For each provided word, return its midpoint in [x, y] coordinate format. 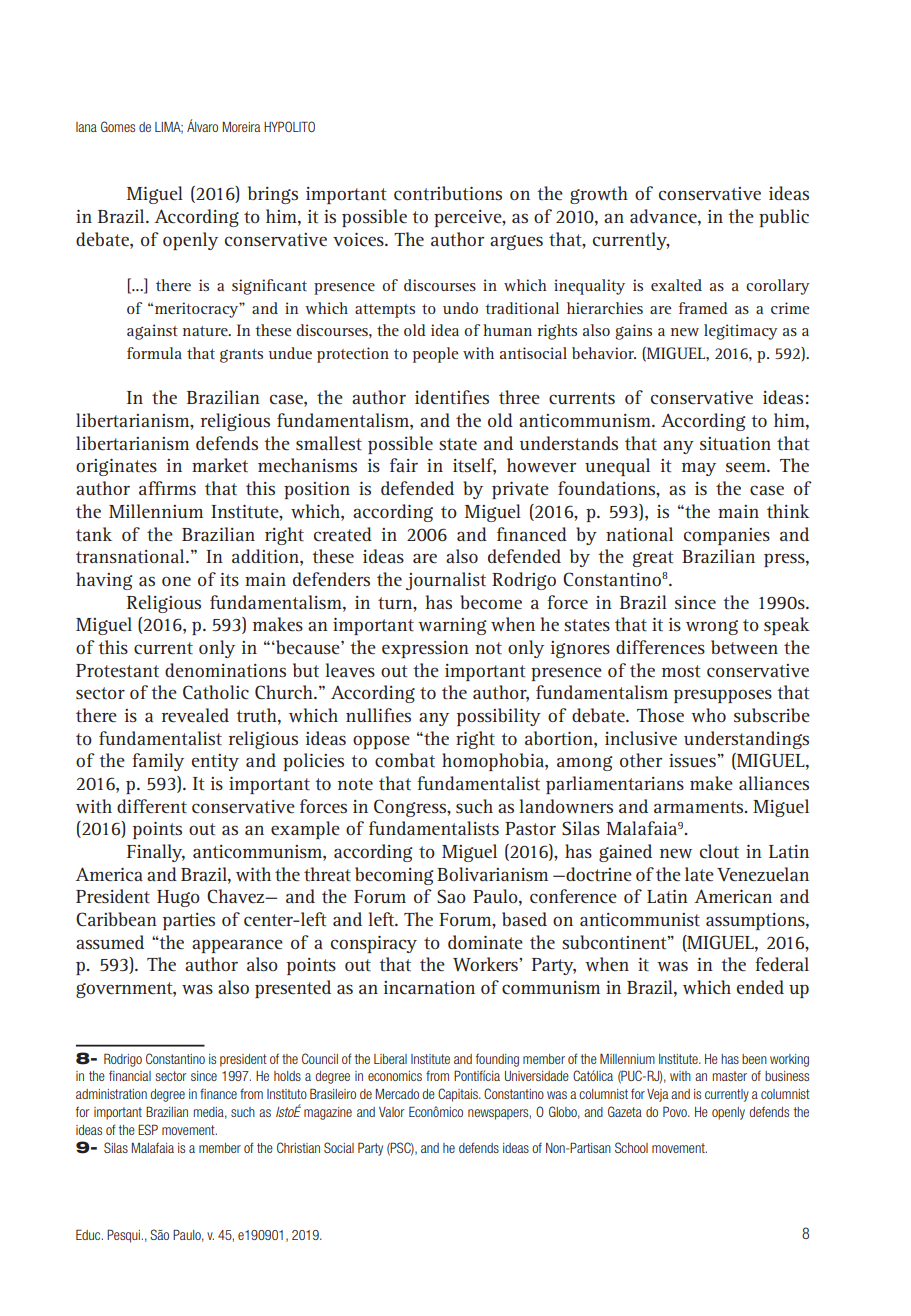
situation [735, 443]
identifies [452, 397]
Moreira [241, 127]
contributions [448, 193]
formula [154, 353]
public [784, 218]
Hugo [178, 898]
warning [452, 626]
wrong [712, 627]
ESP [148, 1129]
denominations [225, 670]
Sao [451, 896]
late [699, 874]
